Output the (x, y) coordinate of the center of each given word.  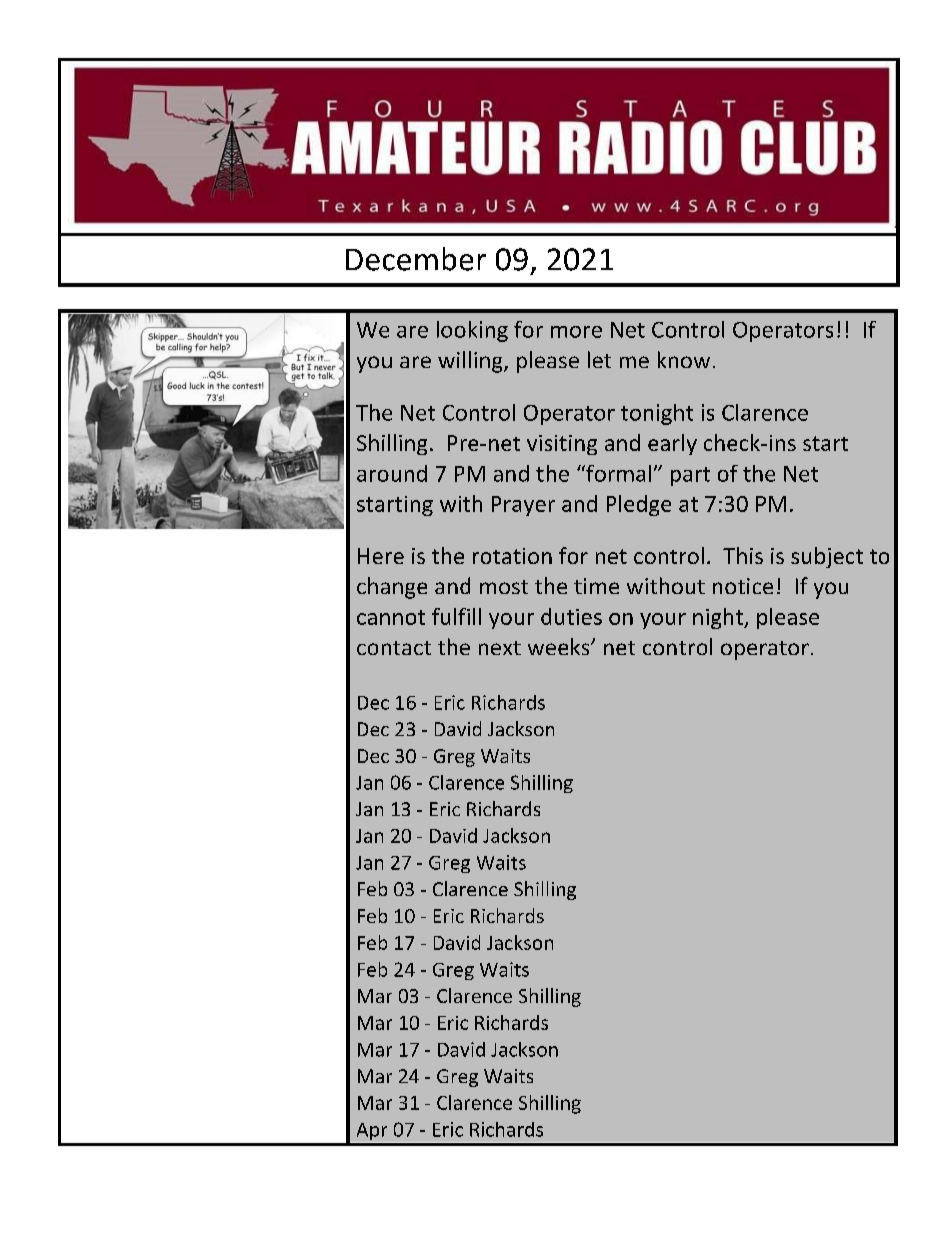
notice (743, 586)
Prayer (523, 506)
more (576, 332)
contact (394, 648)
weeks (560, 646)
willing (471, 362)
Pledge (639, 505)
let (599, 359)
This (743, 555)
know (684, 359)
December (416, 259)
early (672, 444)
